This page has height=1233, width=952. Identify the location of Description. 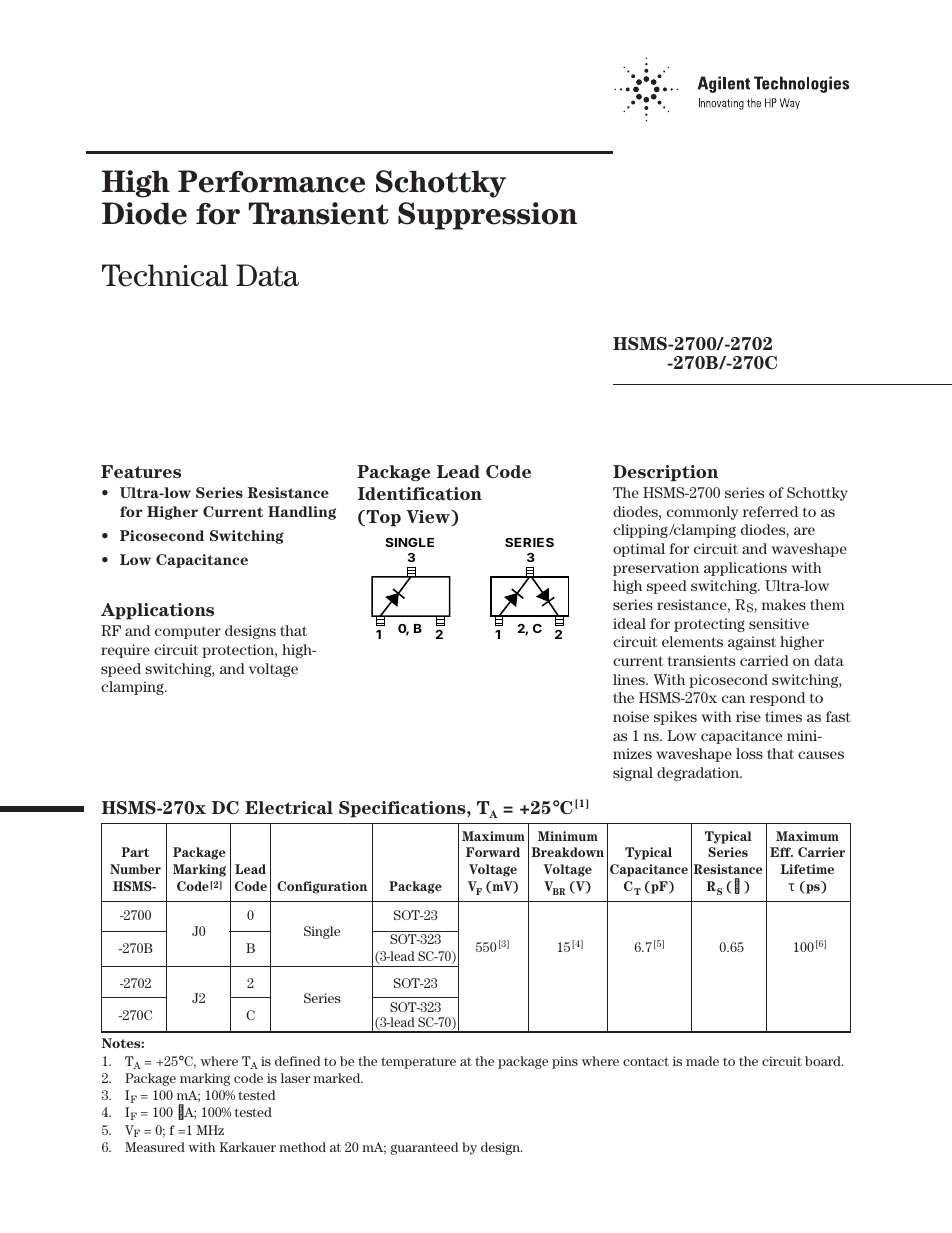
(665, 473).
